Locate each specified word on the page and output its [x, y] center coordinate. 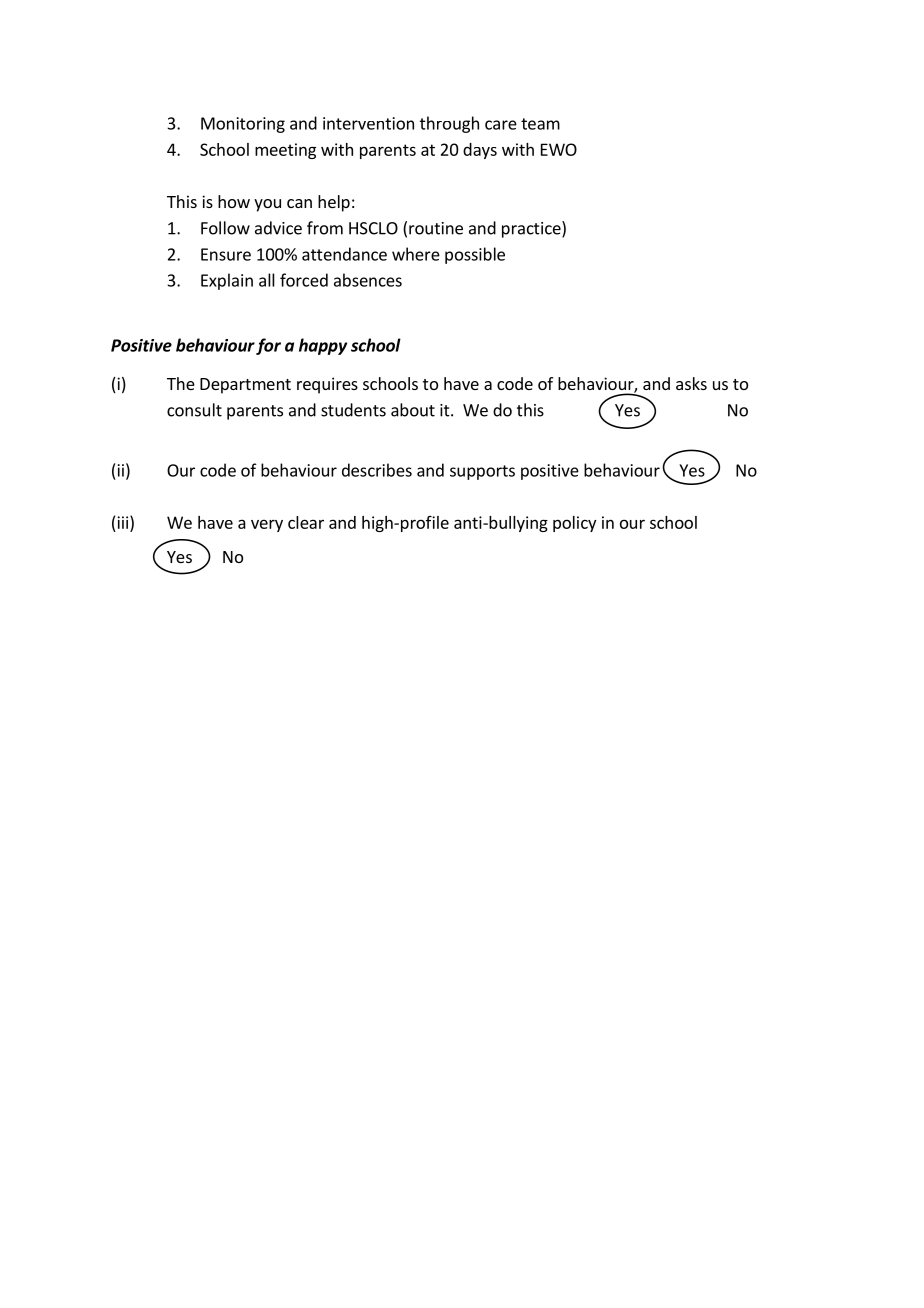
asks [691, 383]
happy [323, 346]
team [540, 124]
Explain [227, 281]
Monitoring [243, 125]
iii [124, 522]
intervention [368, 123]
